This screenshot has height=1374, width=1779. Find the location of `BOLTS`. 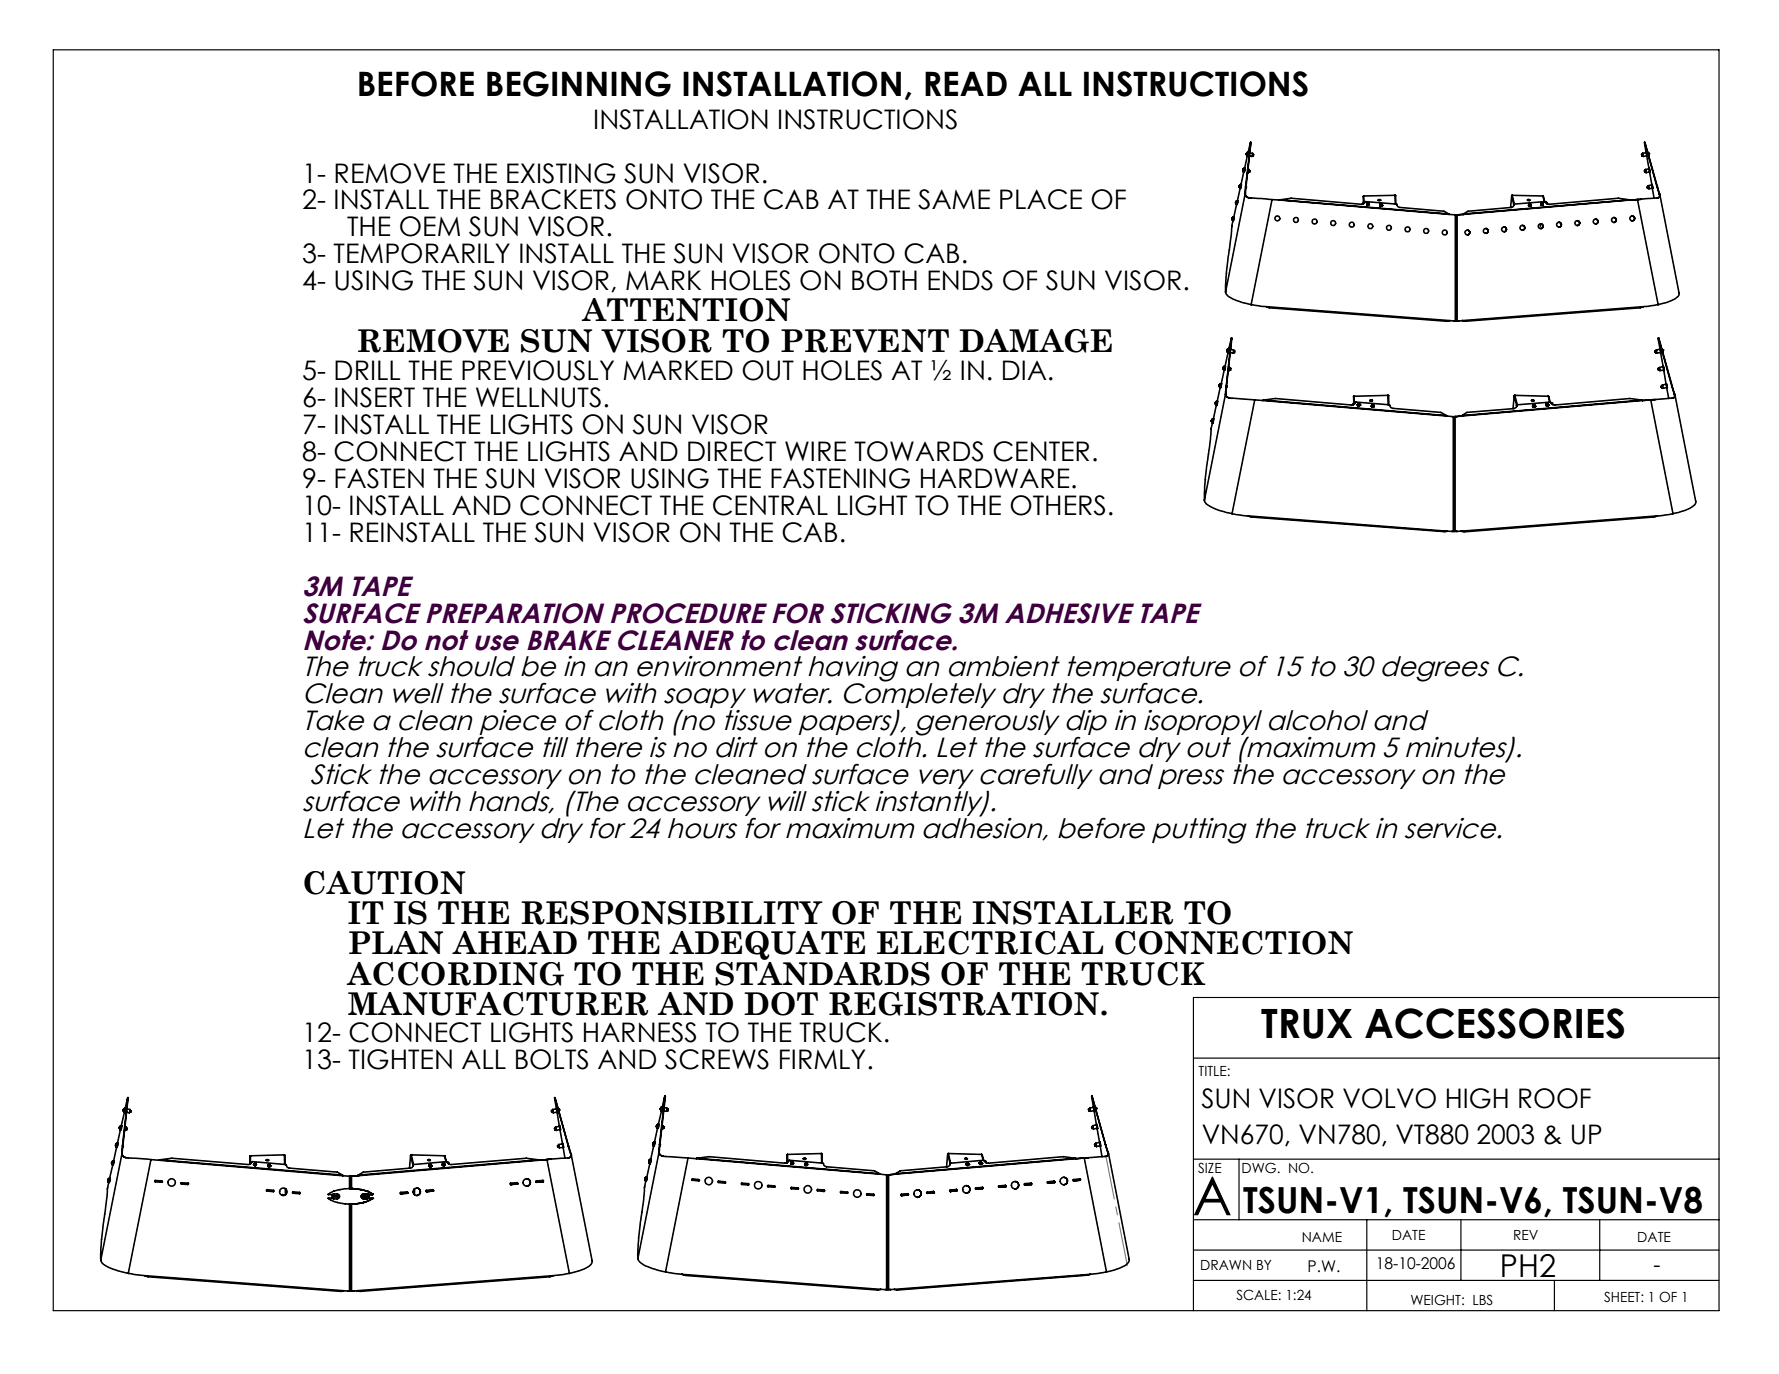

BOLTS is located at coordinates (552, 1059).
